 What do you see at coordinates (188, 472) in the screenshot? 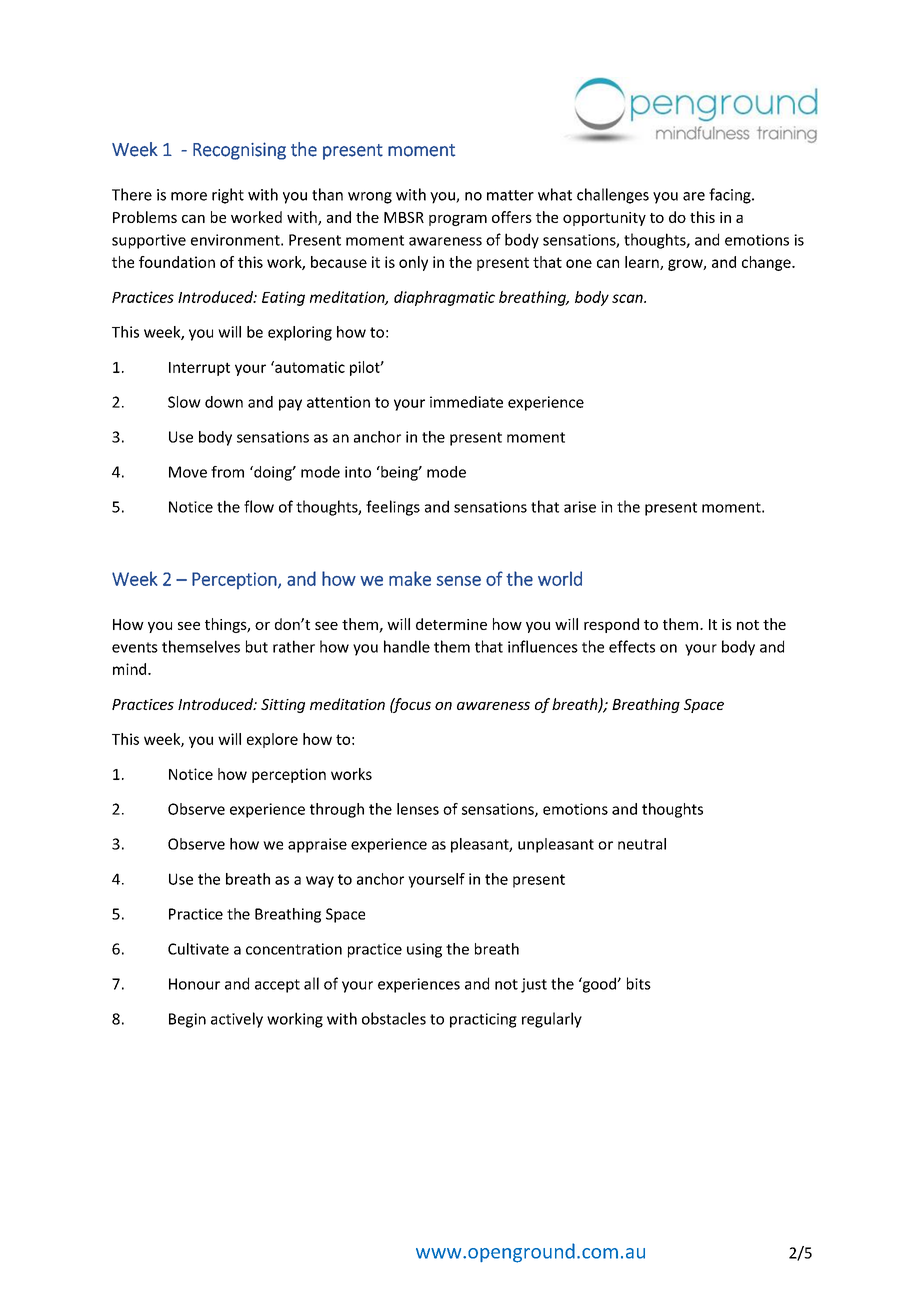
I see `Move` at bounding box center [188, 472].
